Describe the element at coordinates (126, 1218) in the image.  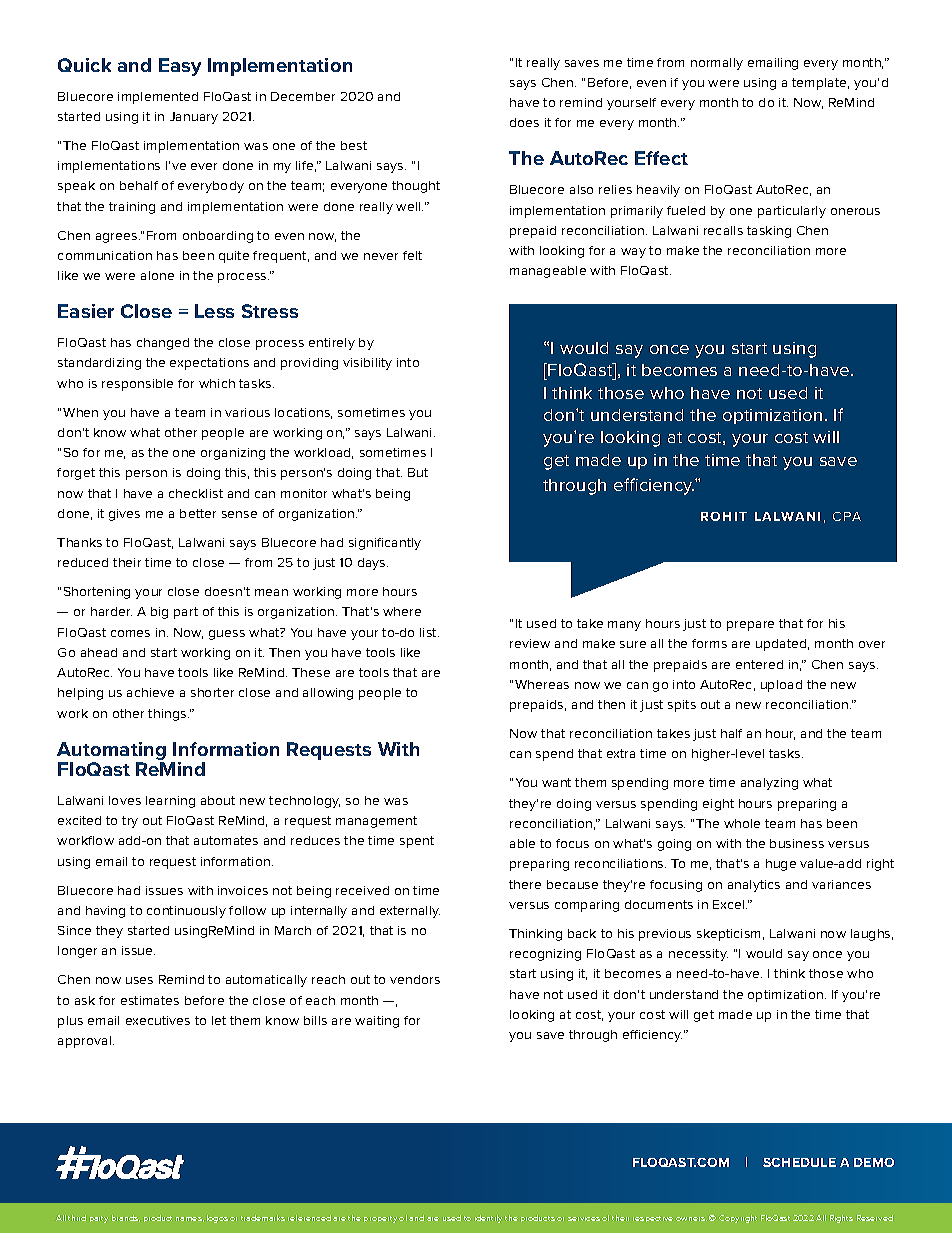
I see `brands` at that location.
